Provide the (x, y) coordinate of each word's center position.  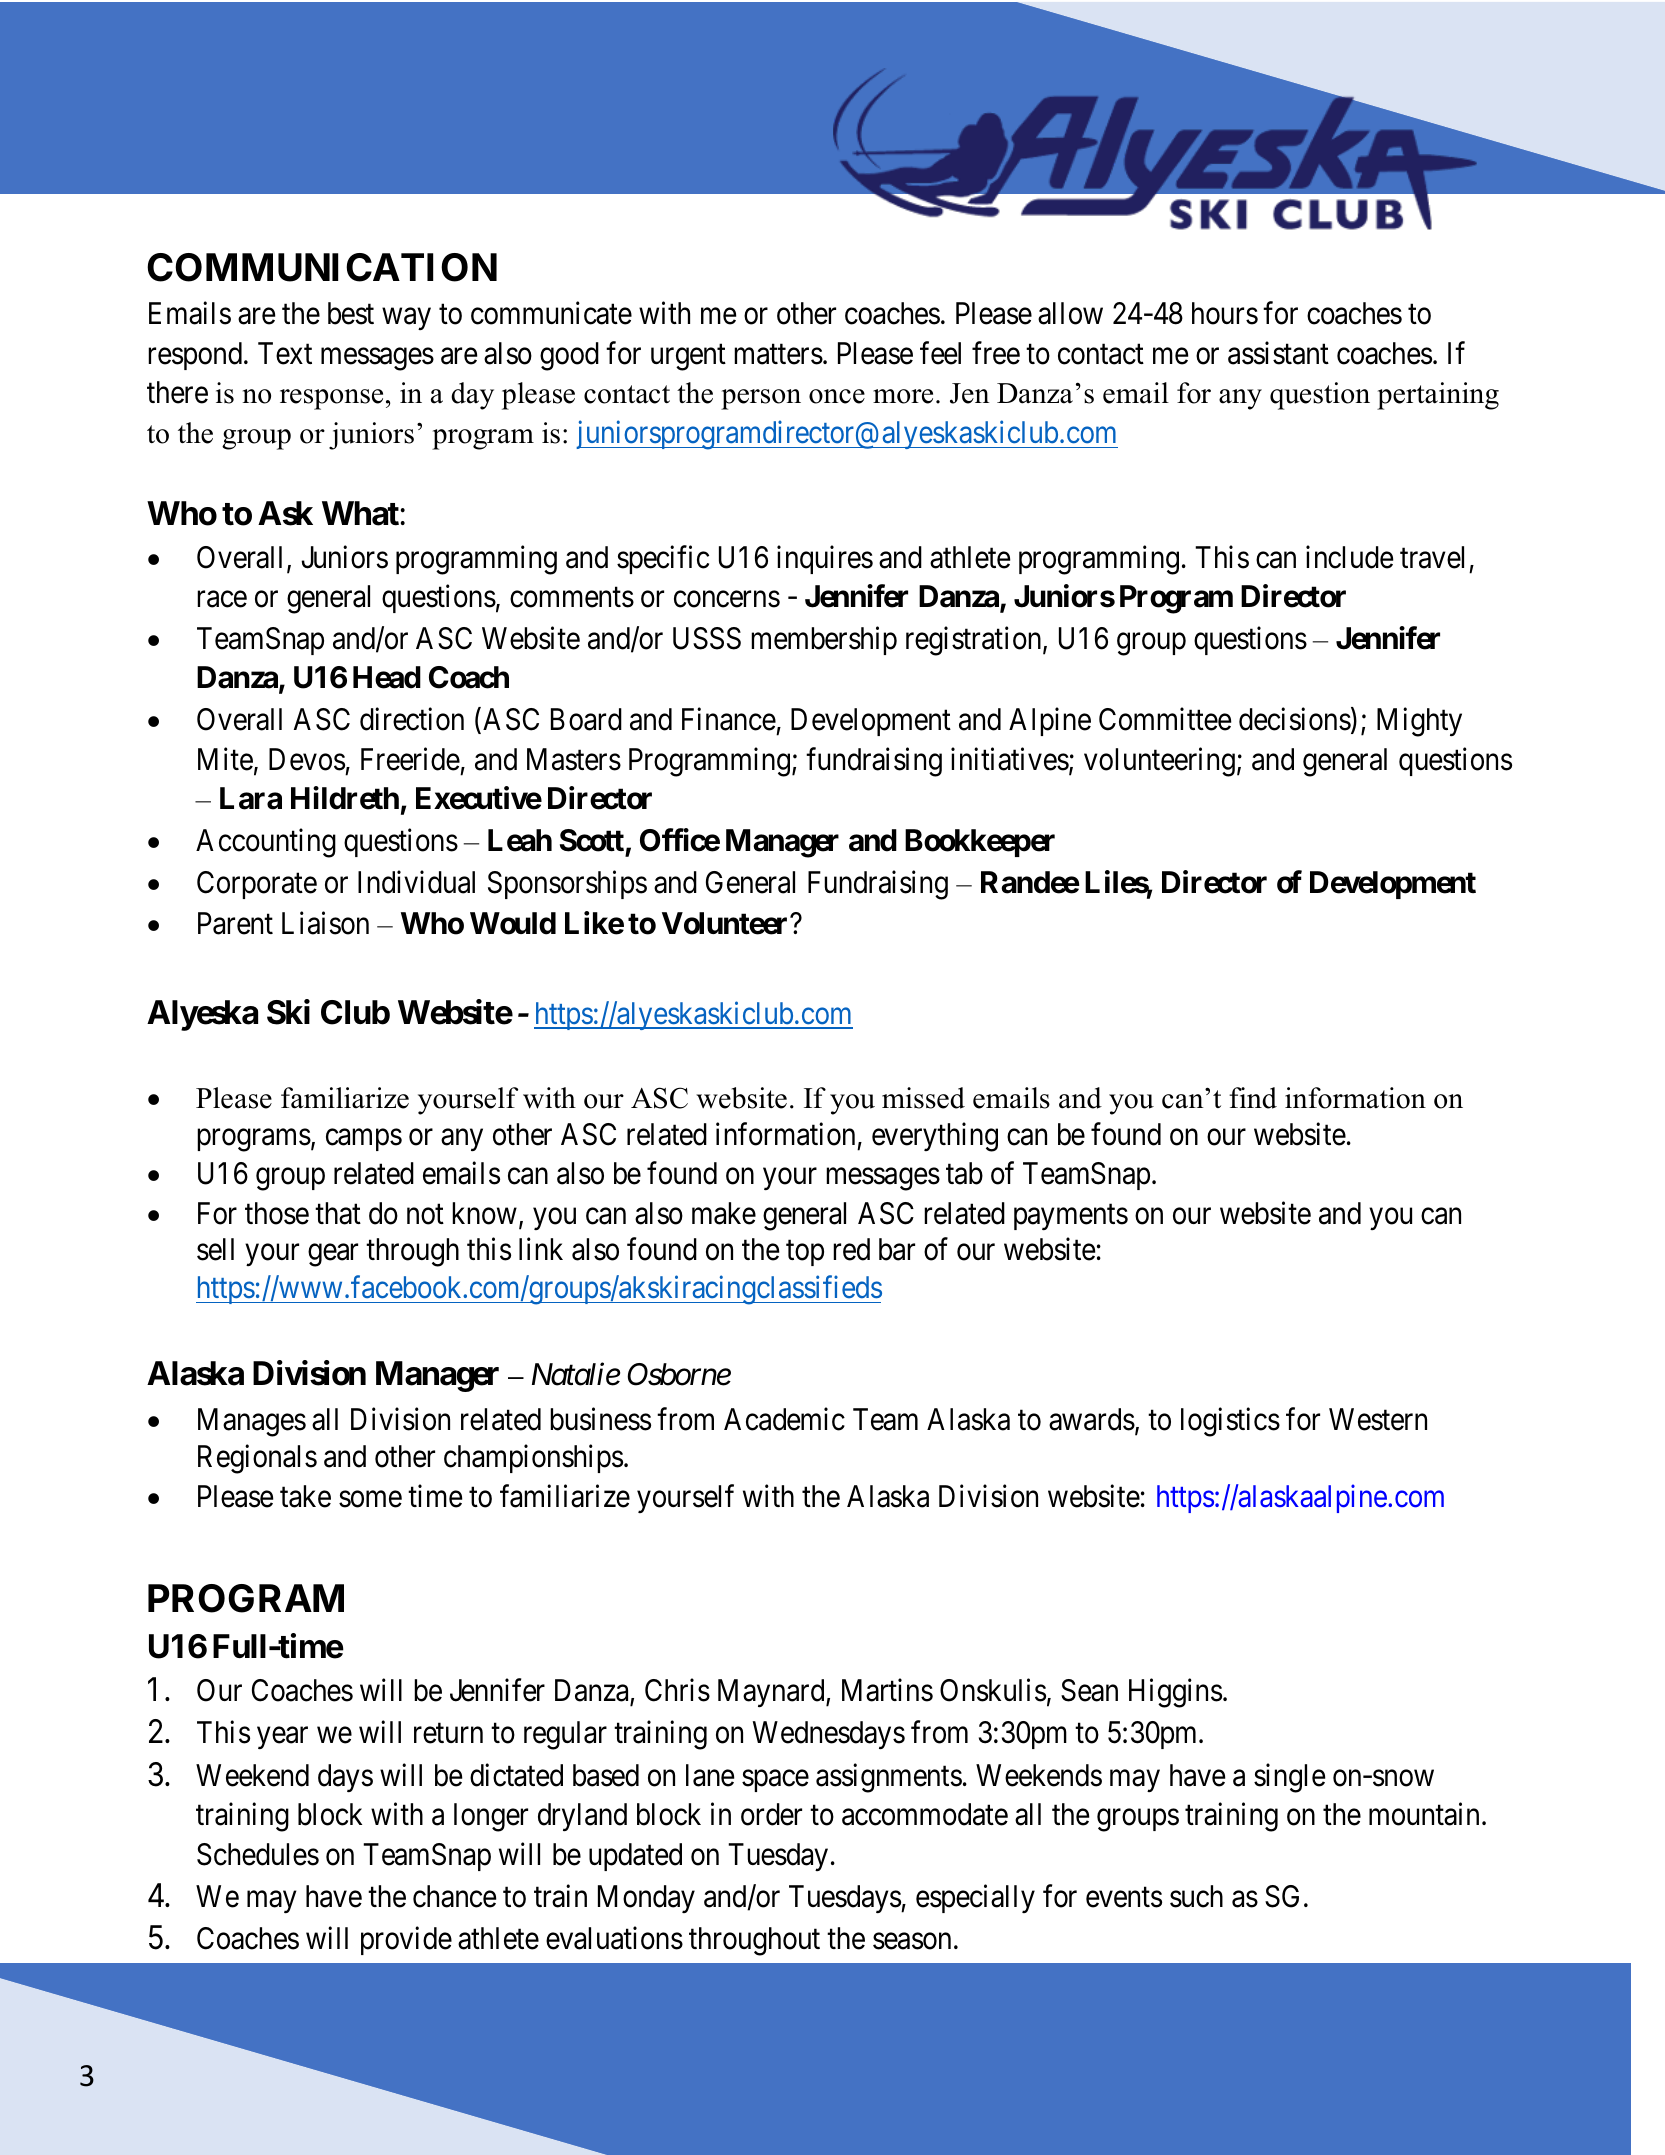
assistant (1278, 353)
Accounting (266, 843)
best (351, 313)
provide (406, 1941)
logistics (1230, 1422)
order (771, 1814)
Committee (1165, 719)
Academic (784, 1419)
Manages (252, 1422)
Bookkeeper (980, 843)
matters (778, 354)
